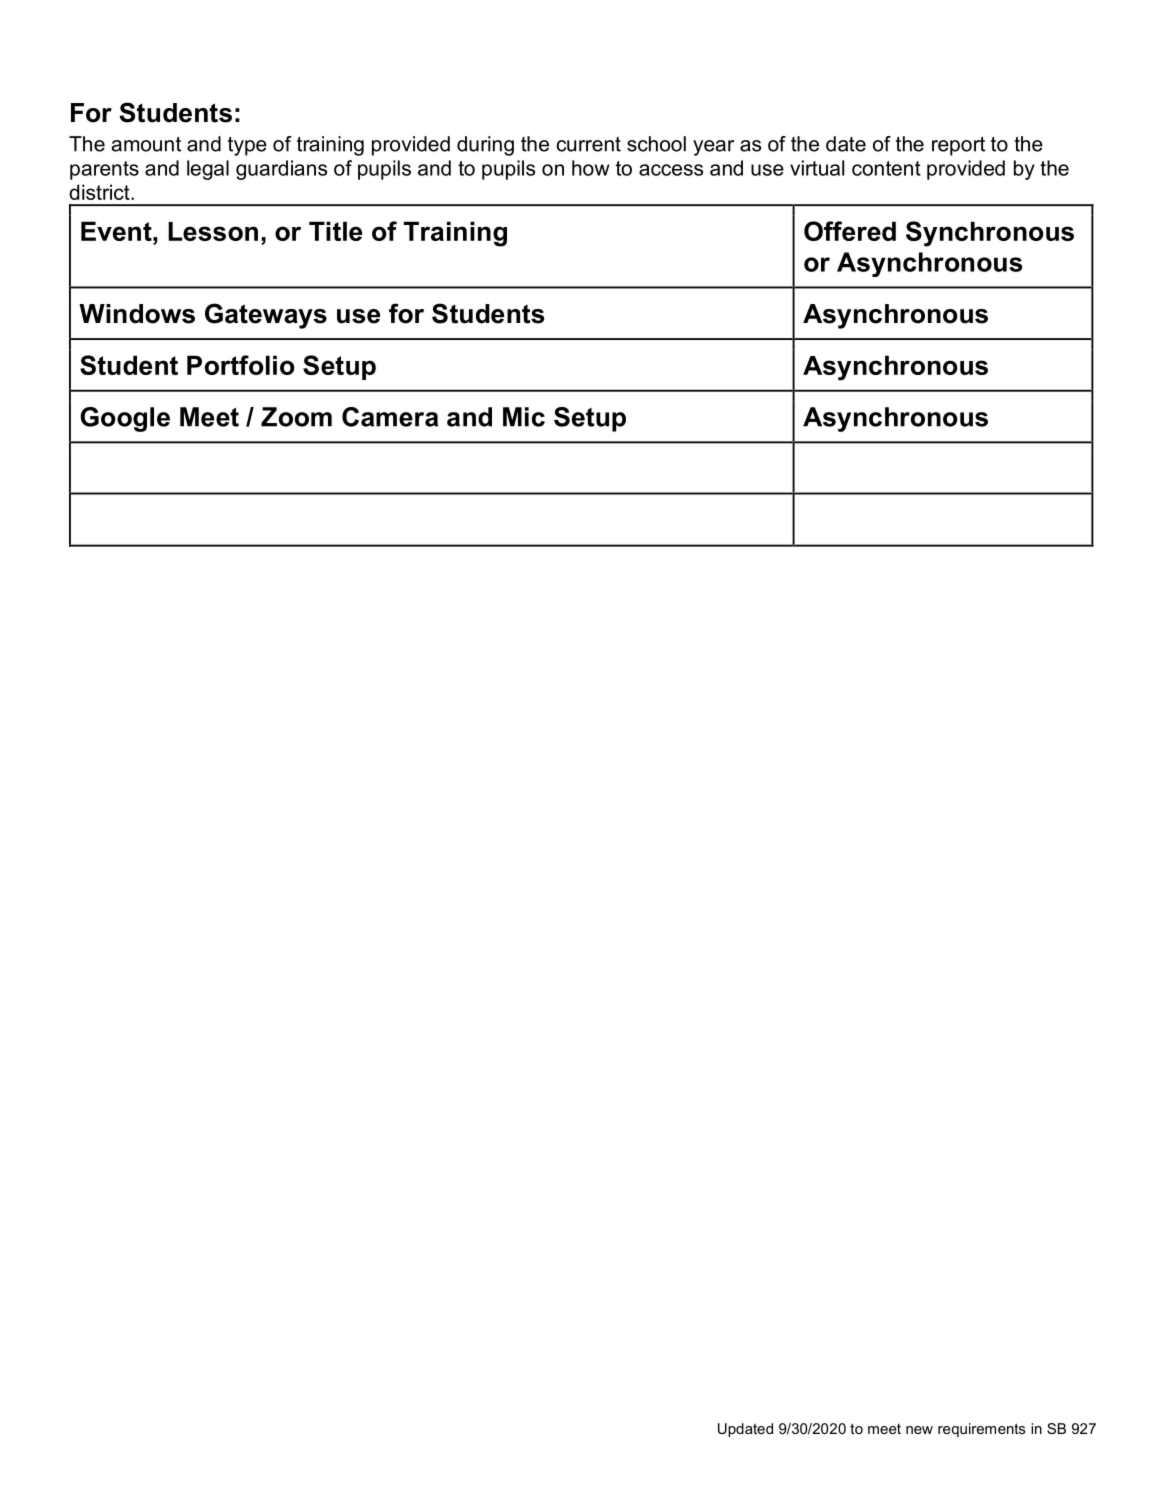  Describe the element at coordinates (125, 419) in the image. I see `Google` at that location.
